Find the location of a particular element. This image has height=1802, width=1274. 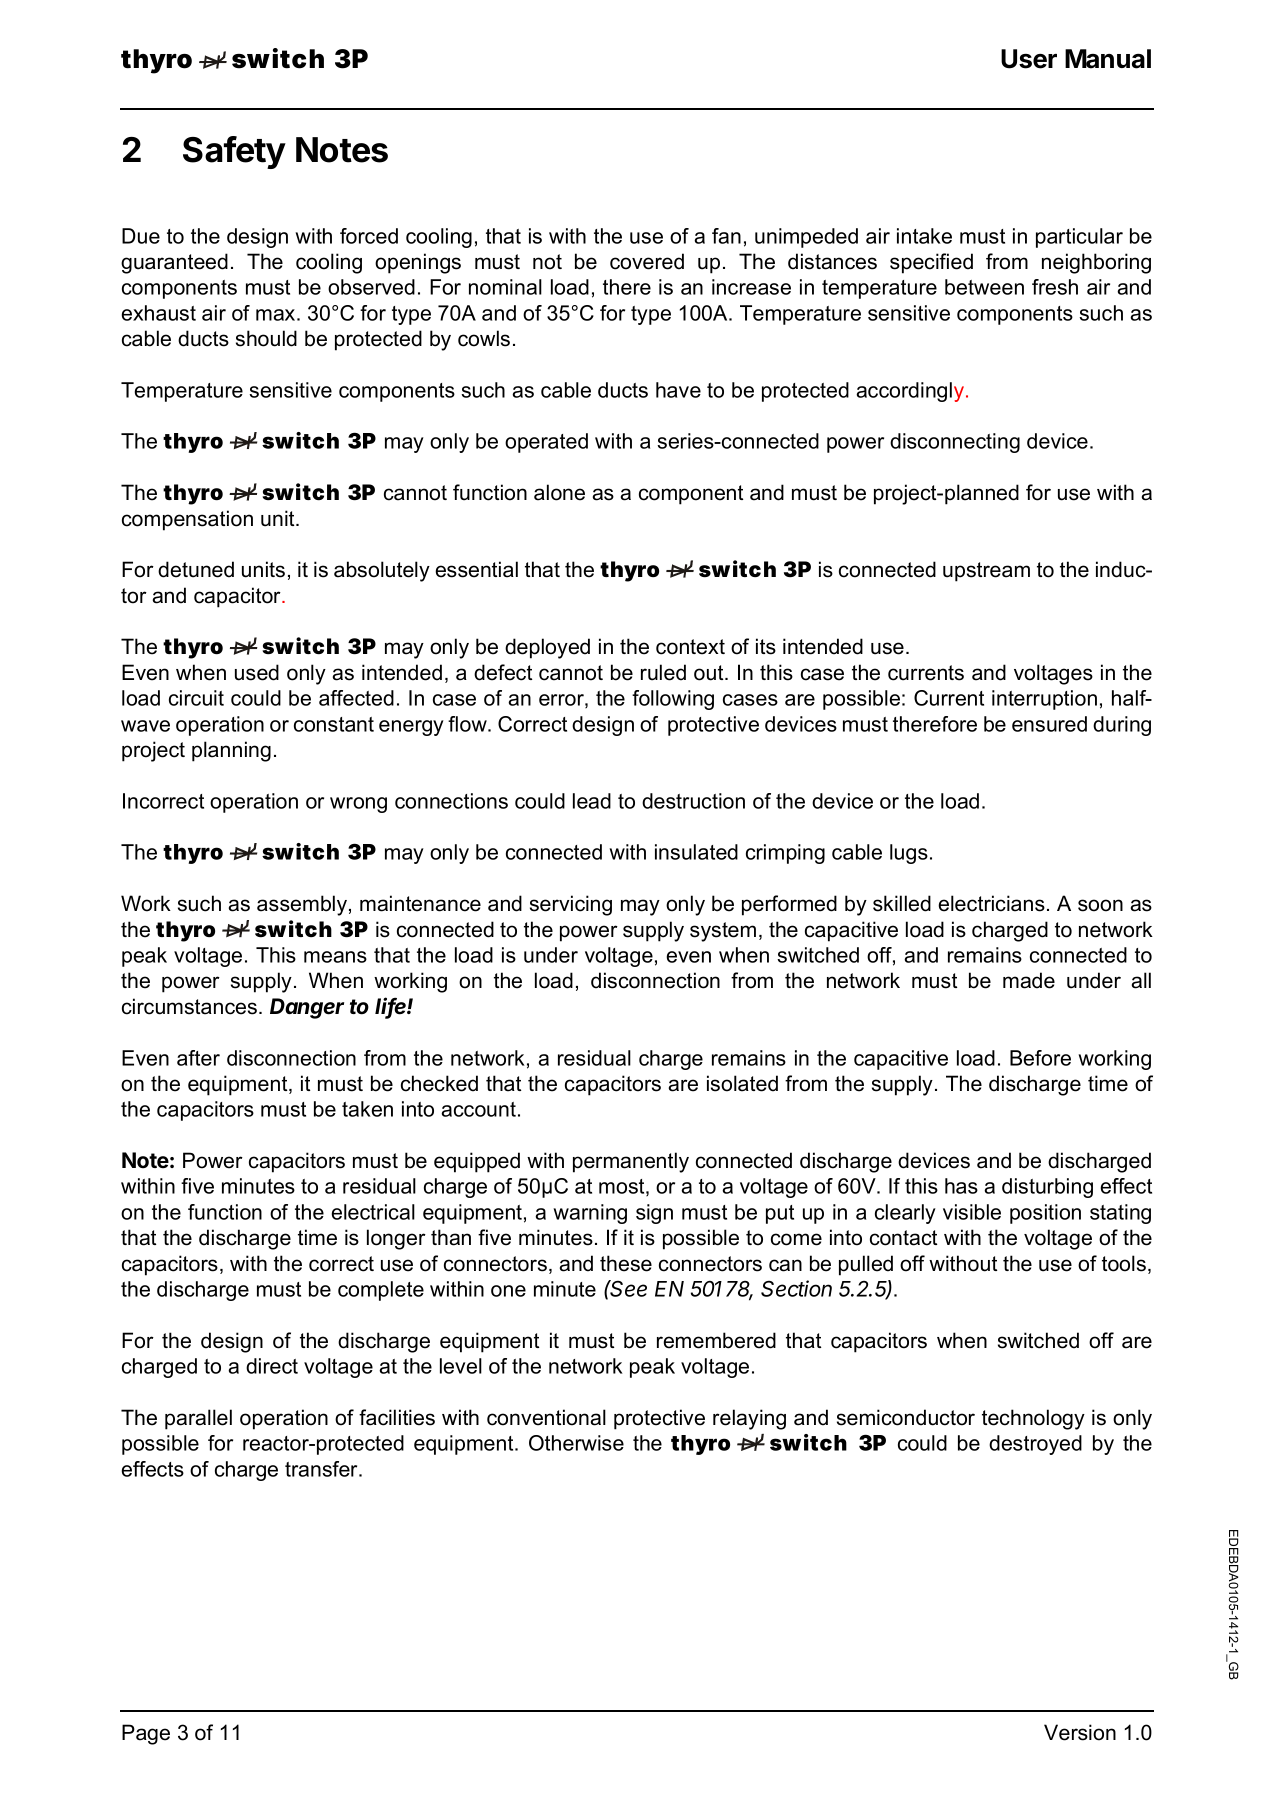

Page is located at coordinates (146, 1734).
